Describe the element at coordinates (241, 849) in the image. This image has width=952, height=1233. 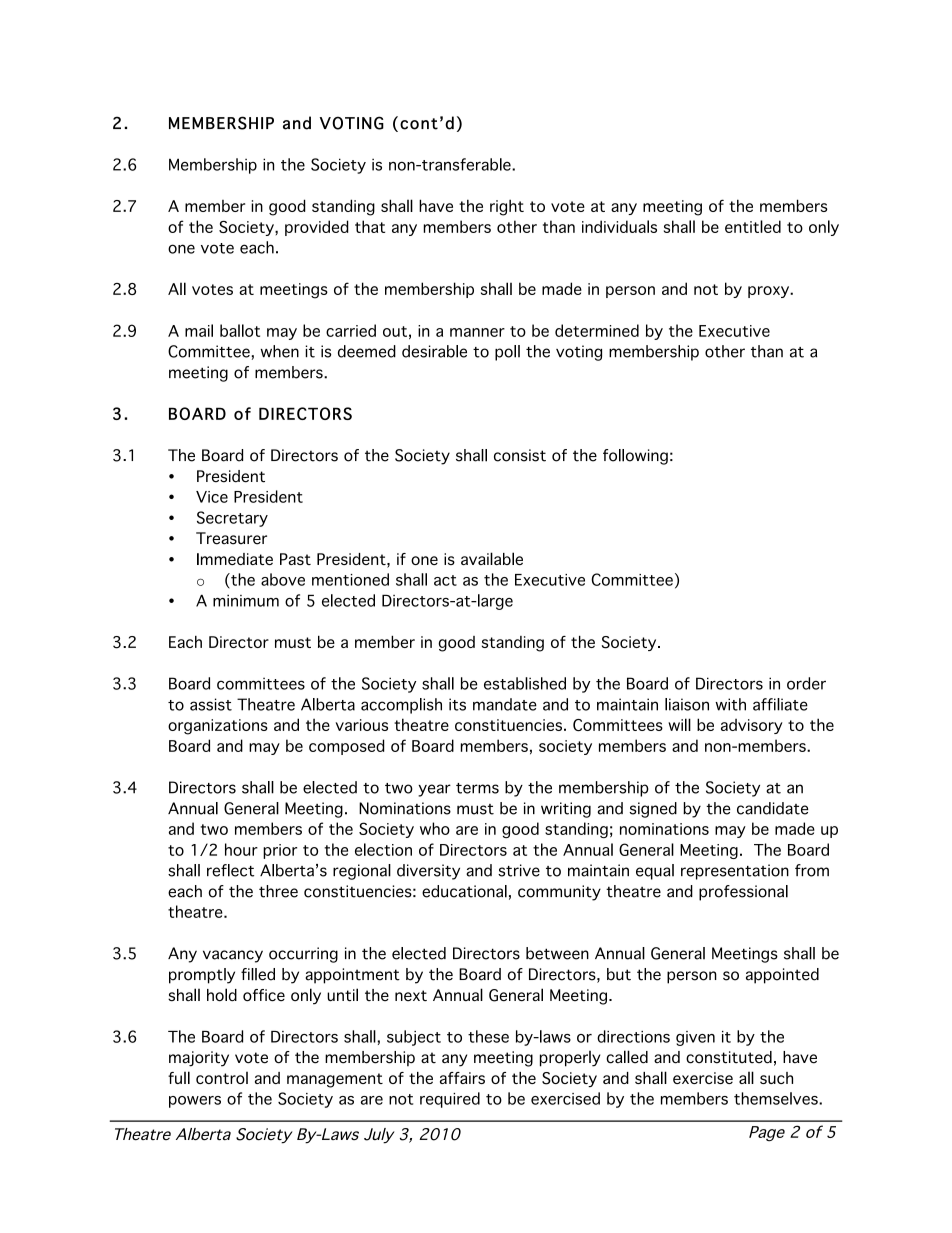
I see `hour` at that location.
